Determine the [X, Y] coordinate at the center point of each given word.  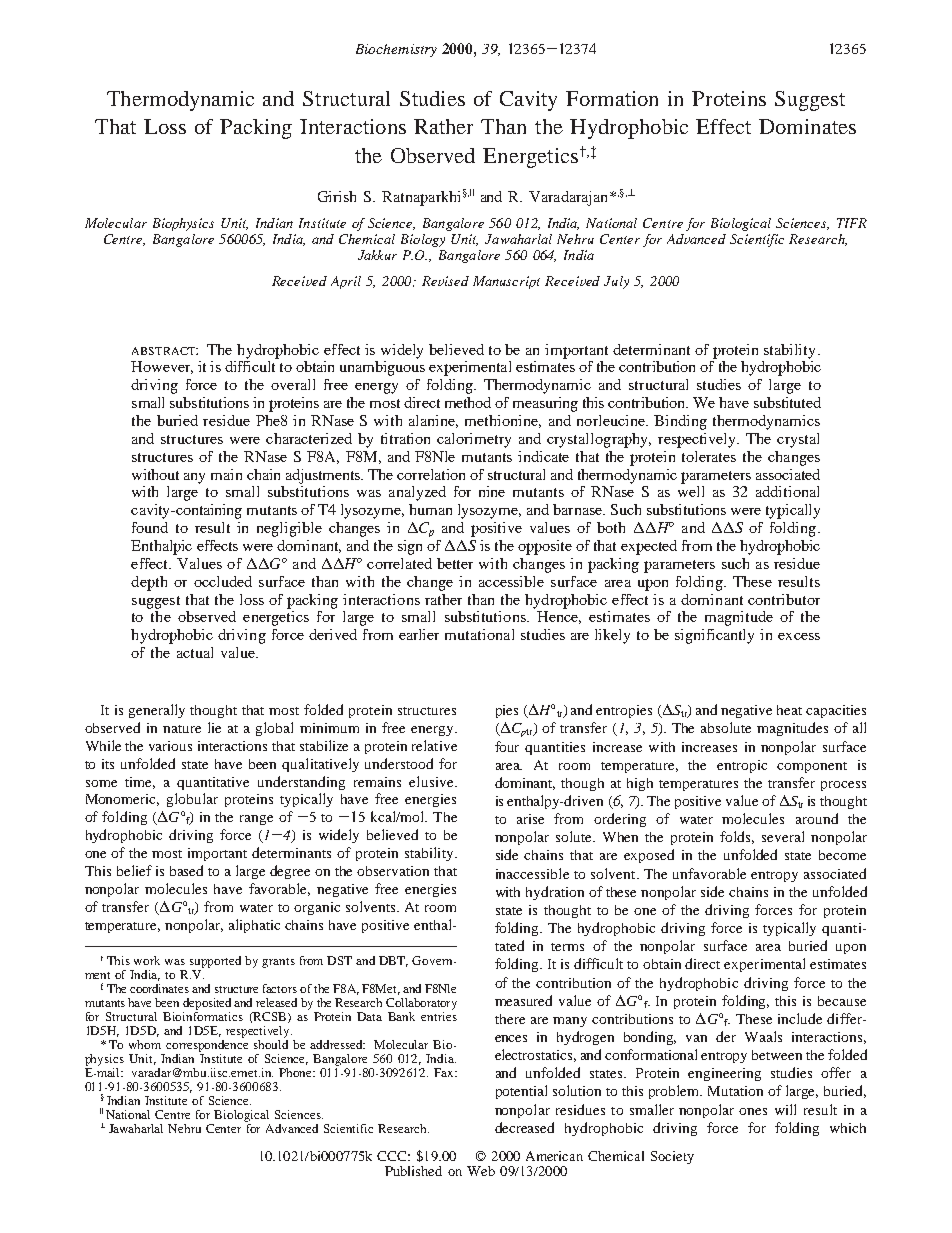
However [162, 367]
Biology [423, 240]
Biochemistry [396, 50]
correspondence [207, 1044]
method [468, 402]
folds [737, 837]
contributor [784, 599]
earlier [419, 634]
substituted [787, 402]
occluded [223, 581]
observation [393, 871]
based [186, 870]
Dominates [807, 126]
